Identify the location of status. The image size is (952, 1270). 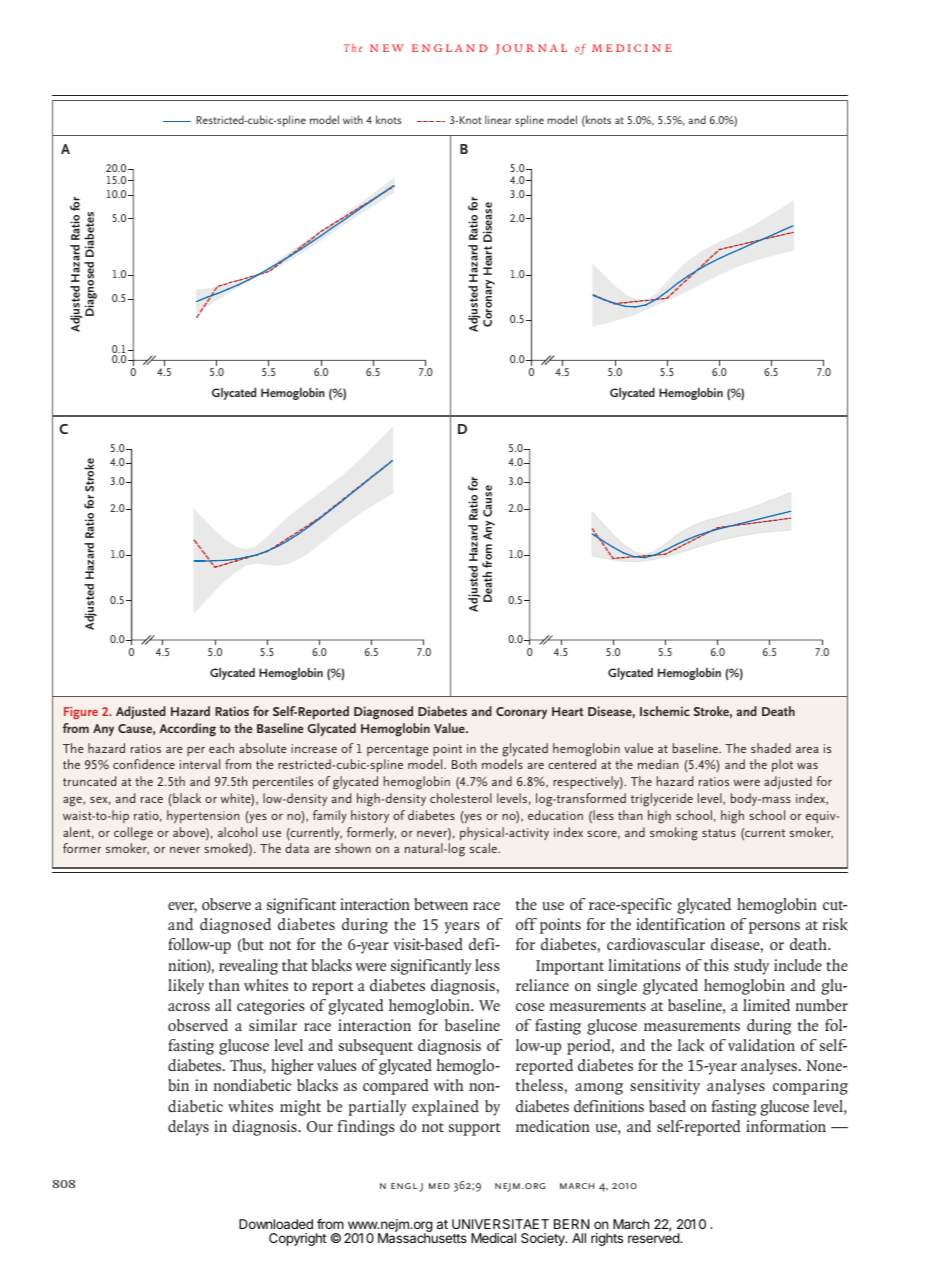
(719, 833).
